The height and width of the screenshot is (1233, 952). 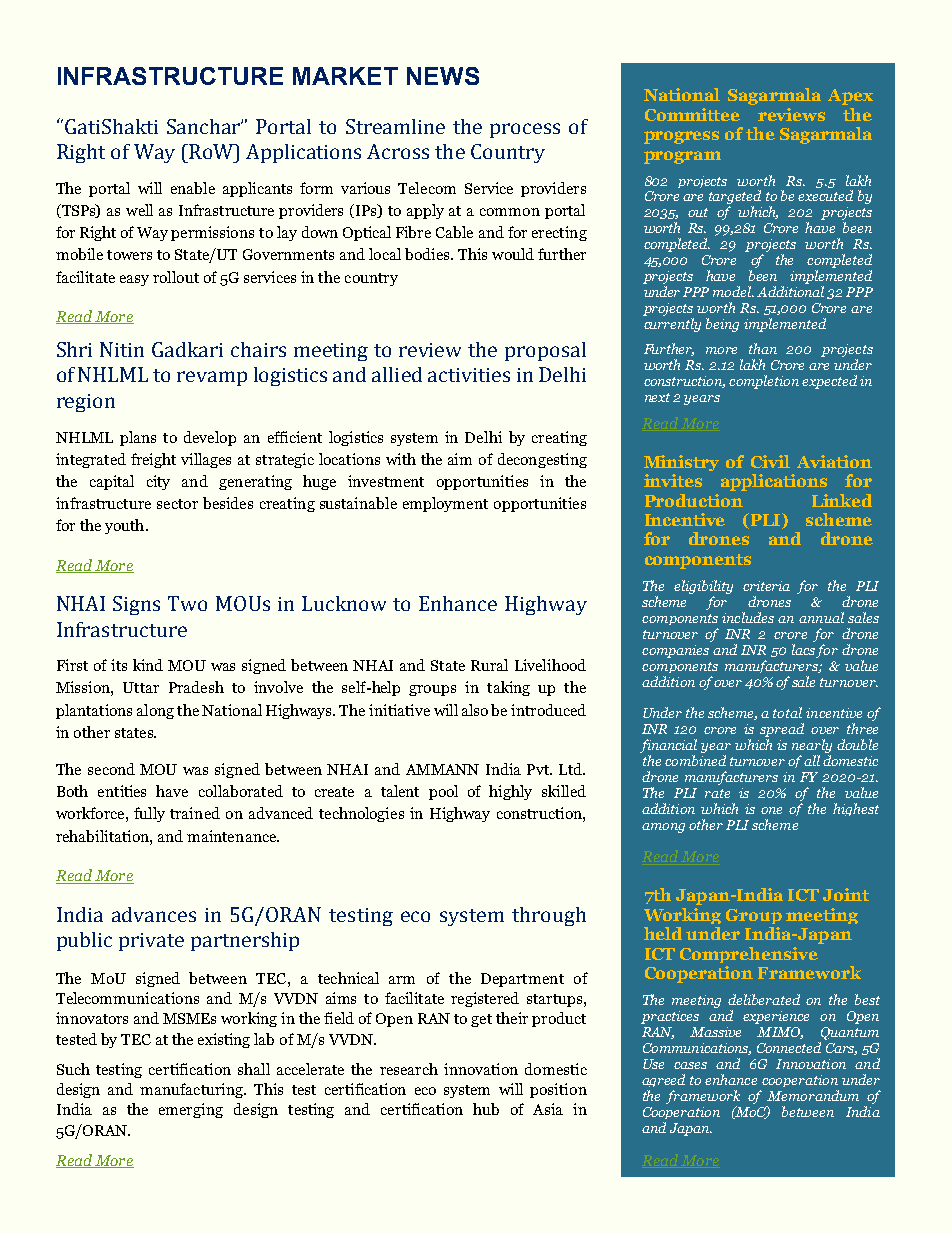 What do you see at coordinates (428, 254) in the screenshot?
I see `bodies` at bounding box center [428, 254].
